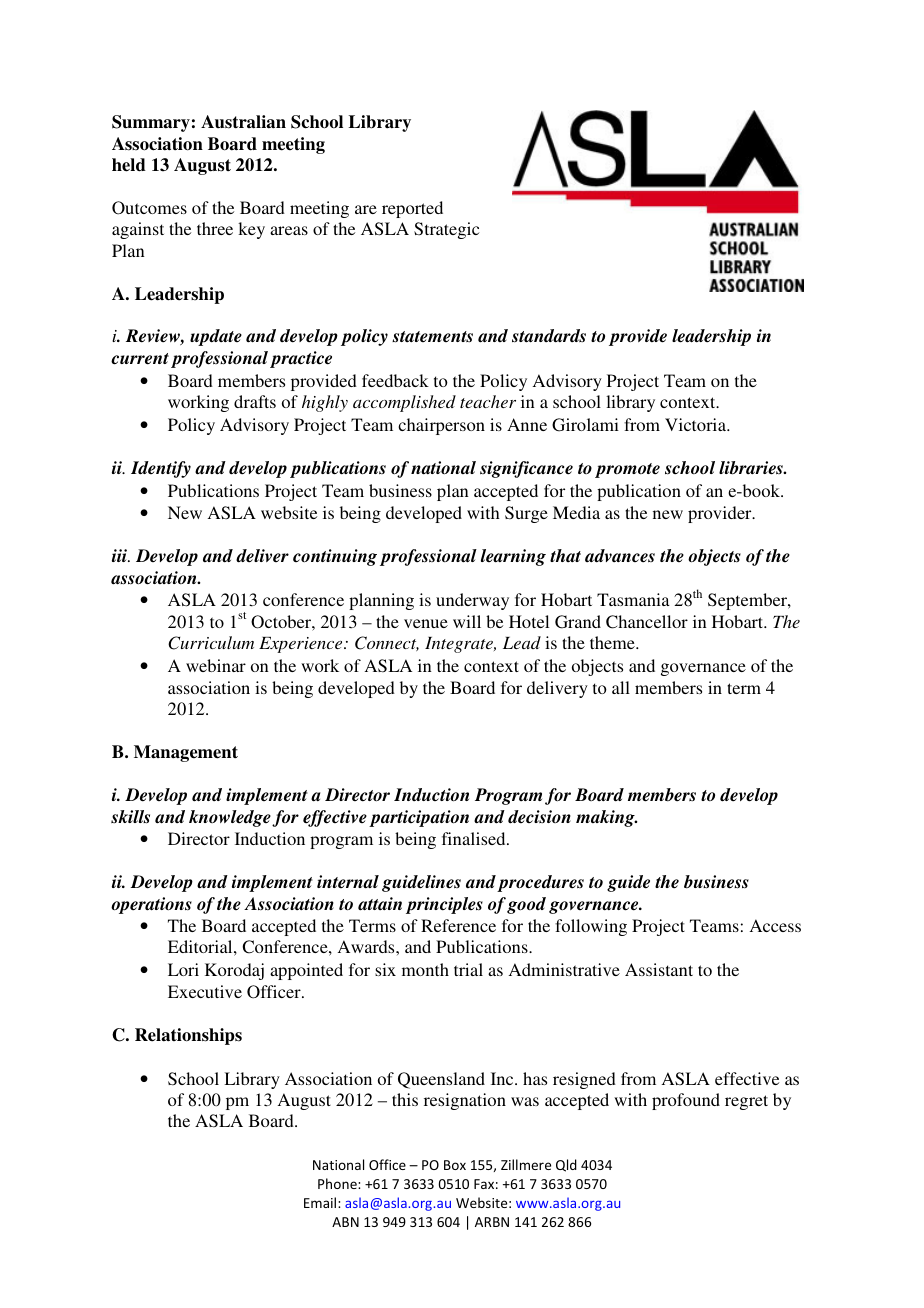 Image resolution: width=924 pixels, height=1308 pixels. I want to click on ABN, so click(345, 1222).
